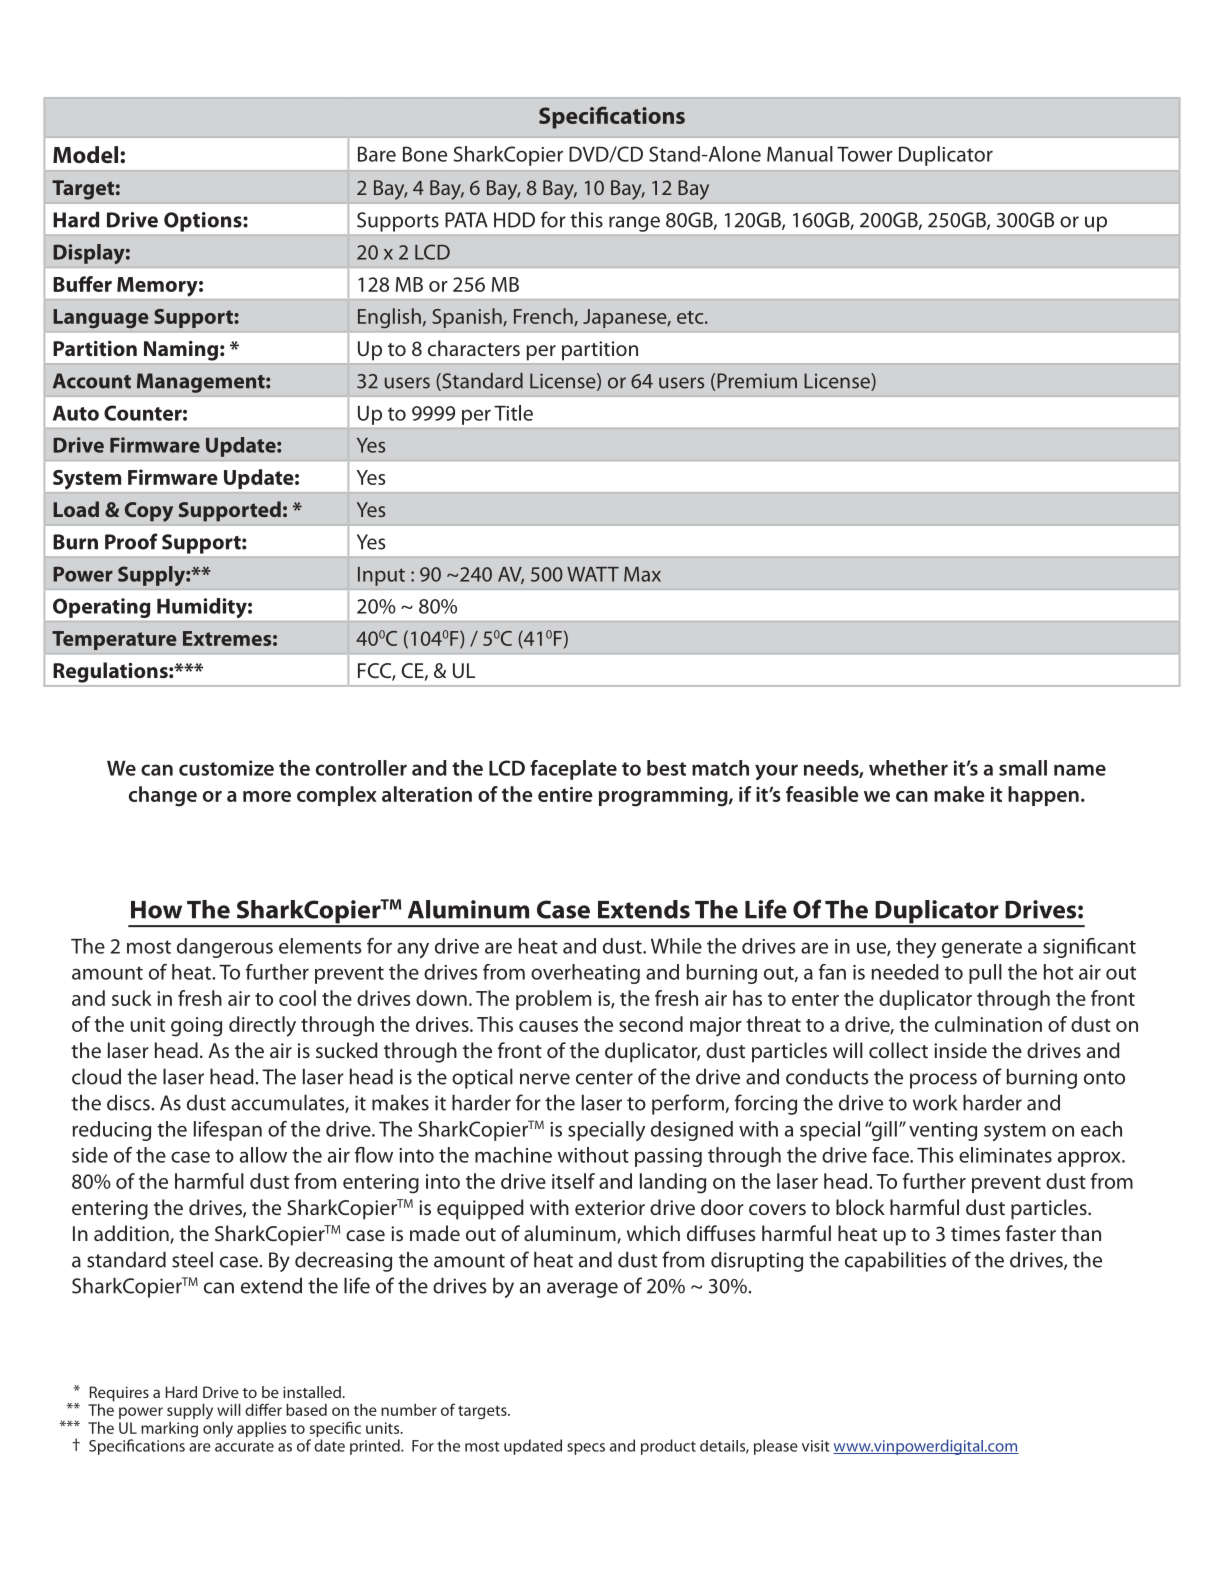 The image size is (1213, 1569). I want to click on small, so click(1023, 768).
